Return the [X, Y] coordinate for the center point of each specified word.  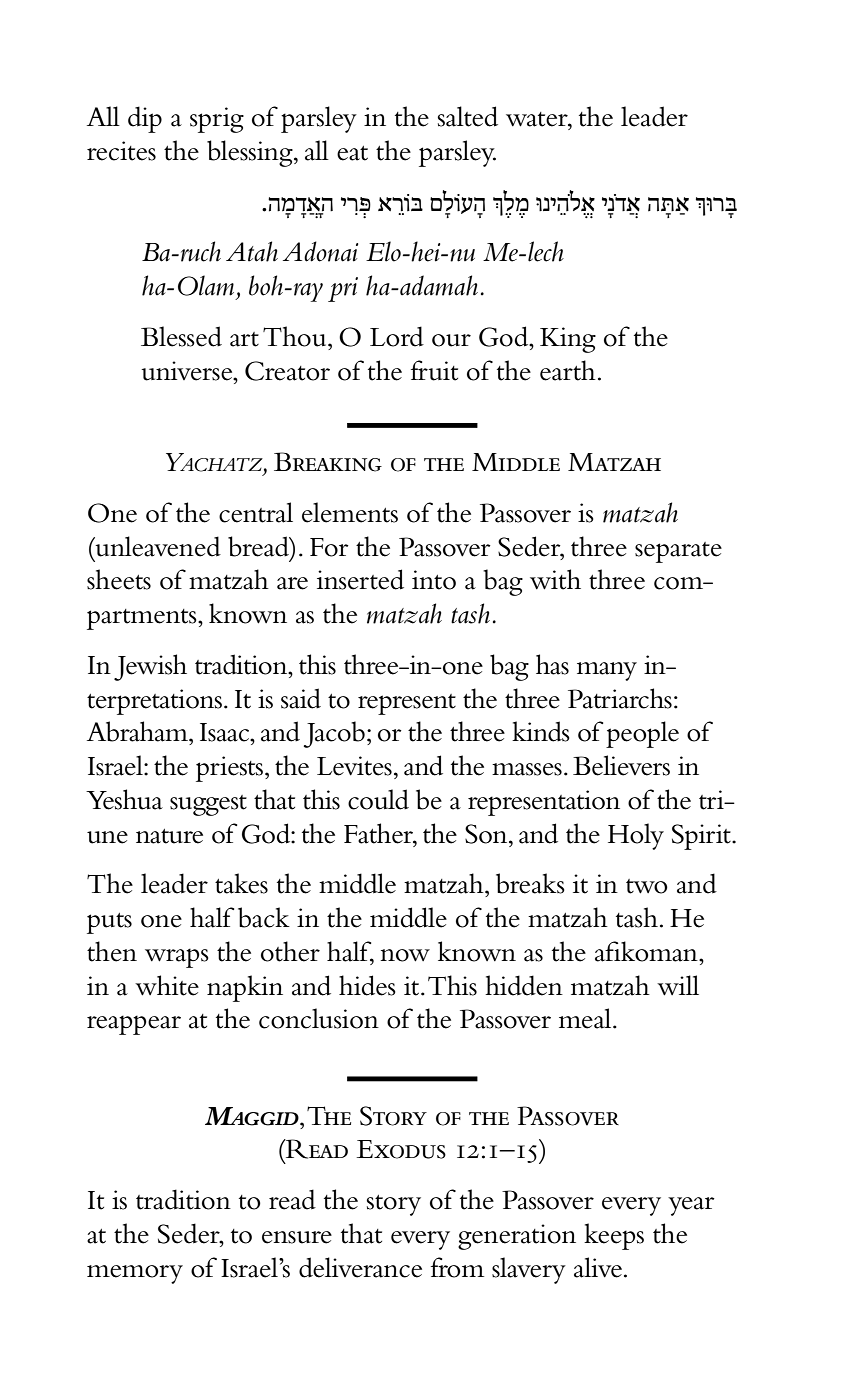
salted [468, 116]
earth [568, 370]
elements [350, 512]
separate [678, 552]
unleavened [157, 546]
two [647, 886]
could [378, 799]
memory [135, 1274]
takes [241, 883]
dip [145, 119]
